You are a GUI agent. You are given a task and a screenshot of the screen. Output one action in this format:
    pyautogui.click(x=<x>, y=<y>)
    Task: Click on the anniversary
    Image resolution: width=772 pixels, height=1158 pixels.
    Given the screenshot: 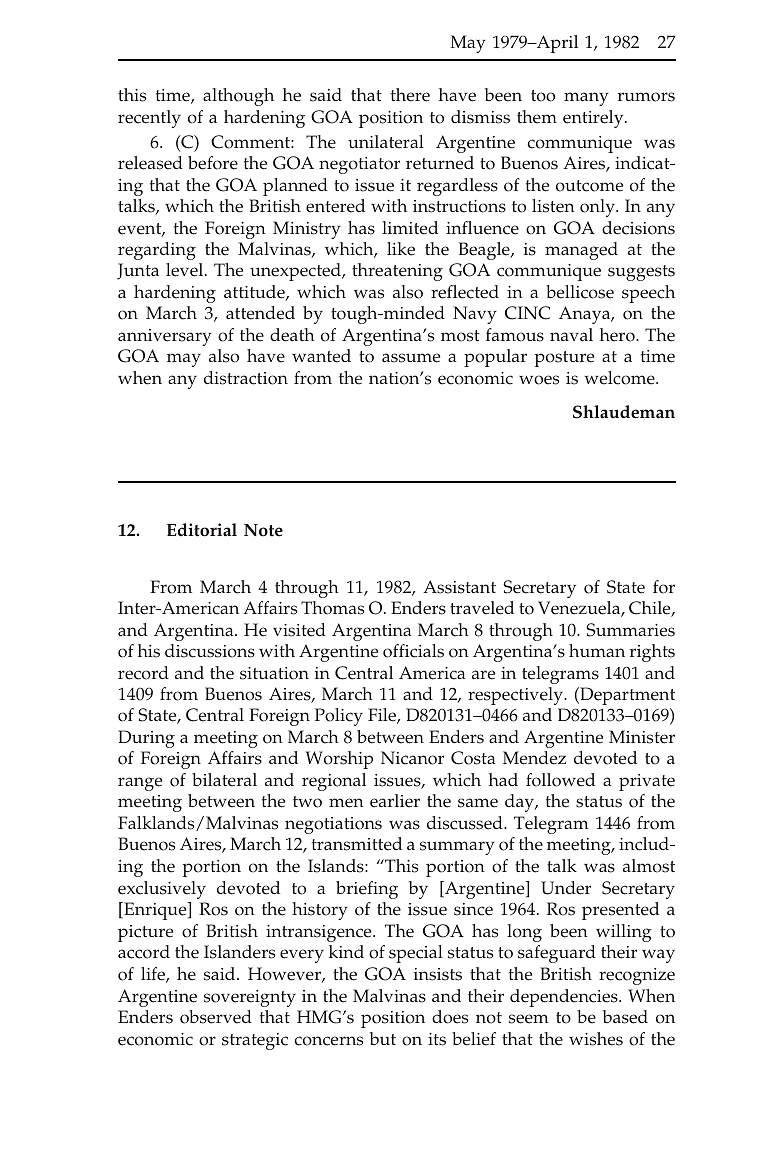 What is the action you would take?
    pyautogui.click(x=165, y=337)
